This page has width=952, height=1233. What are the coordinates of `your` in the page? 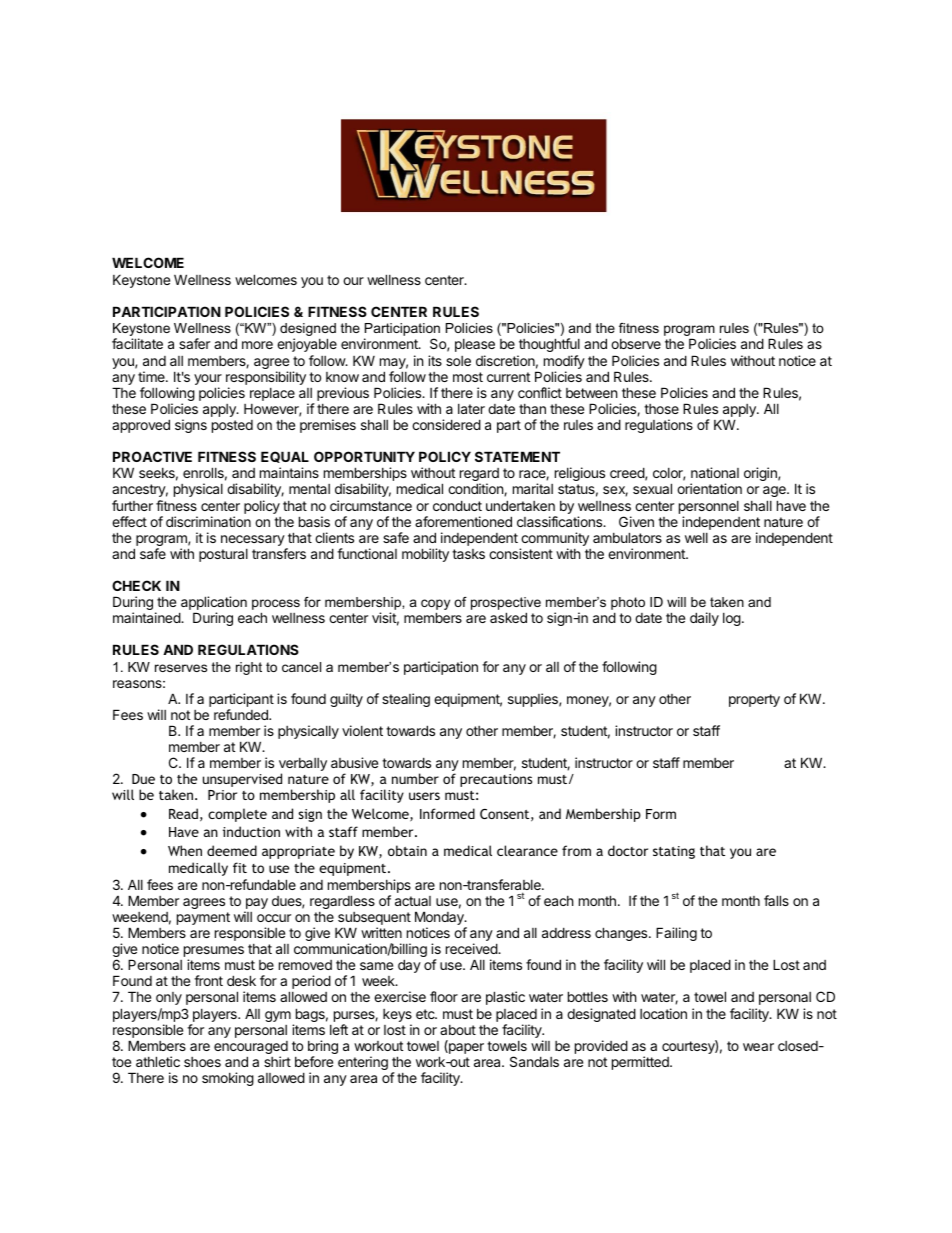 It's located at (208, 381).
